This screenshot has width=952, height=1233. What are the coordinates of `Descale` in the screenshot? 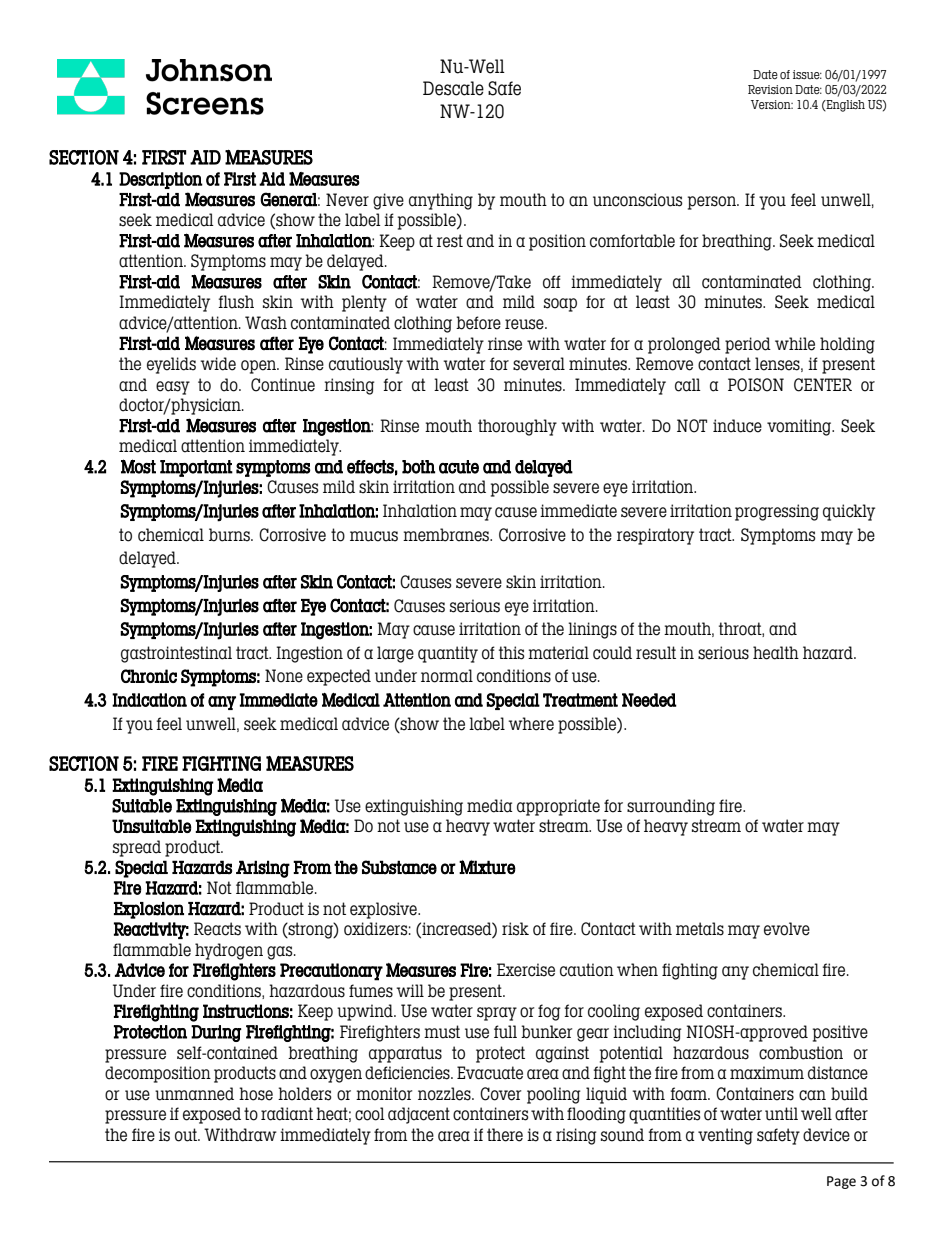 It's located at (453, 88).
